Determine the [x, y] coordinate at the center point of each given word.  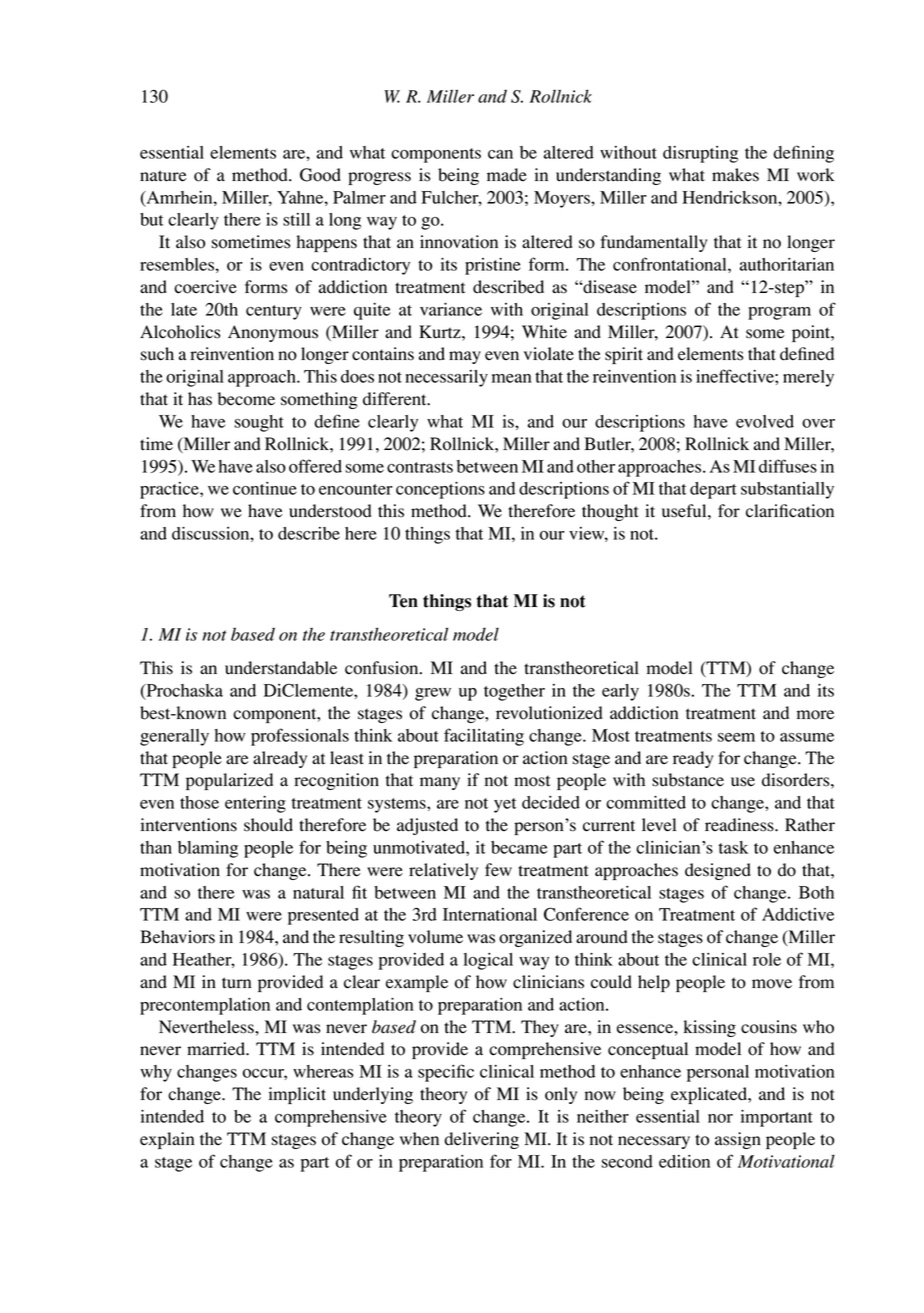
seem [736, 737]
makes [735, 175]
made [507, 175]
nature [163, 176]
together [514, 692]
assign [738, 1140]
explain [167, 1140]
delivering [481, 1140]
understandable [281, 668]
